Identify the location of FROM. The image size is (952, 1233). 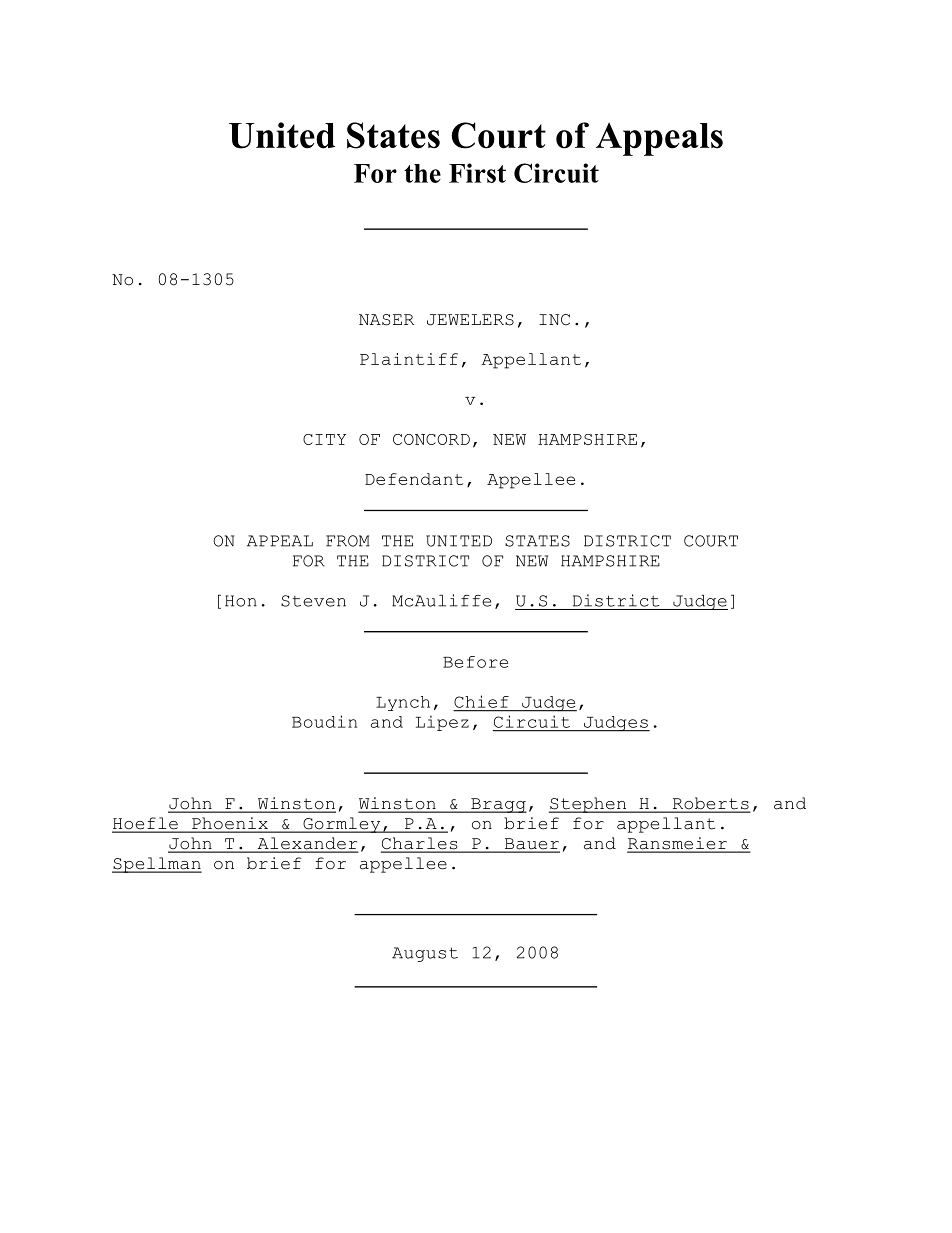
(348, 541).
